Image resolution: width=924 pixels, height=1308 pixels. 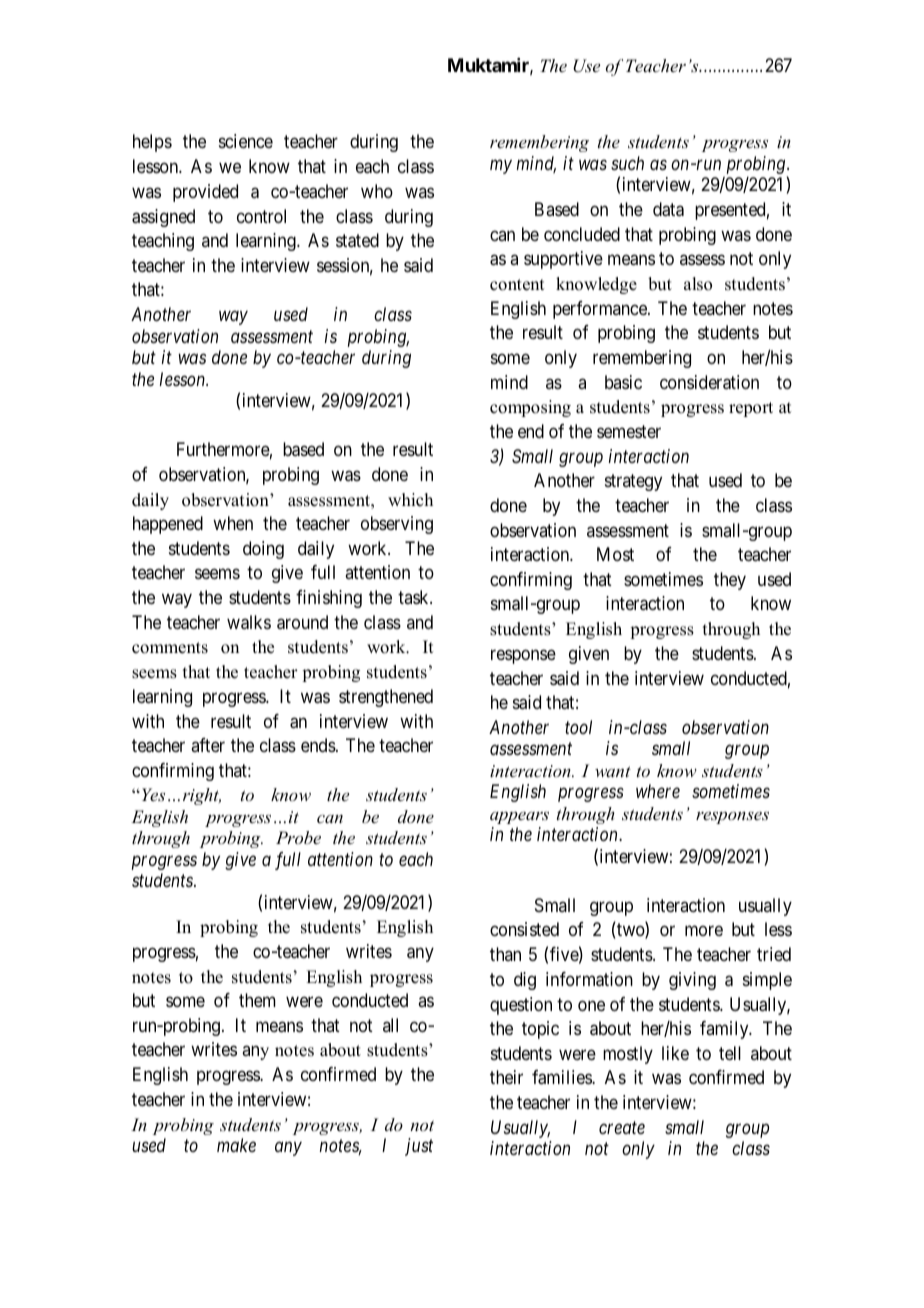 What do you see at coordinates (622, 1128) in the document?
I see `create` at bounding box center [622, 1128].
